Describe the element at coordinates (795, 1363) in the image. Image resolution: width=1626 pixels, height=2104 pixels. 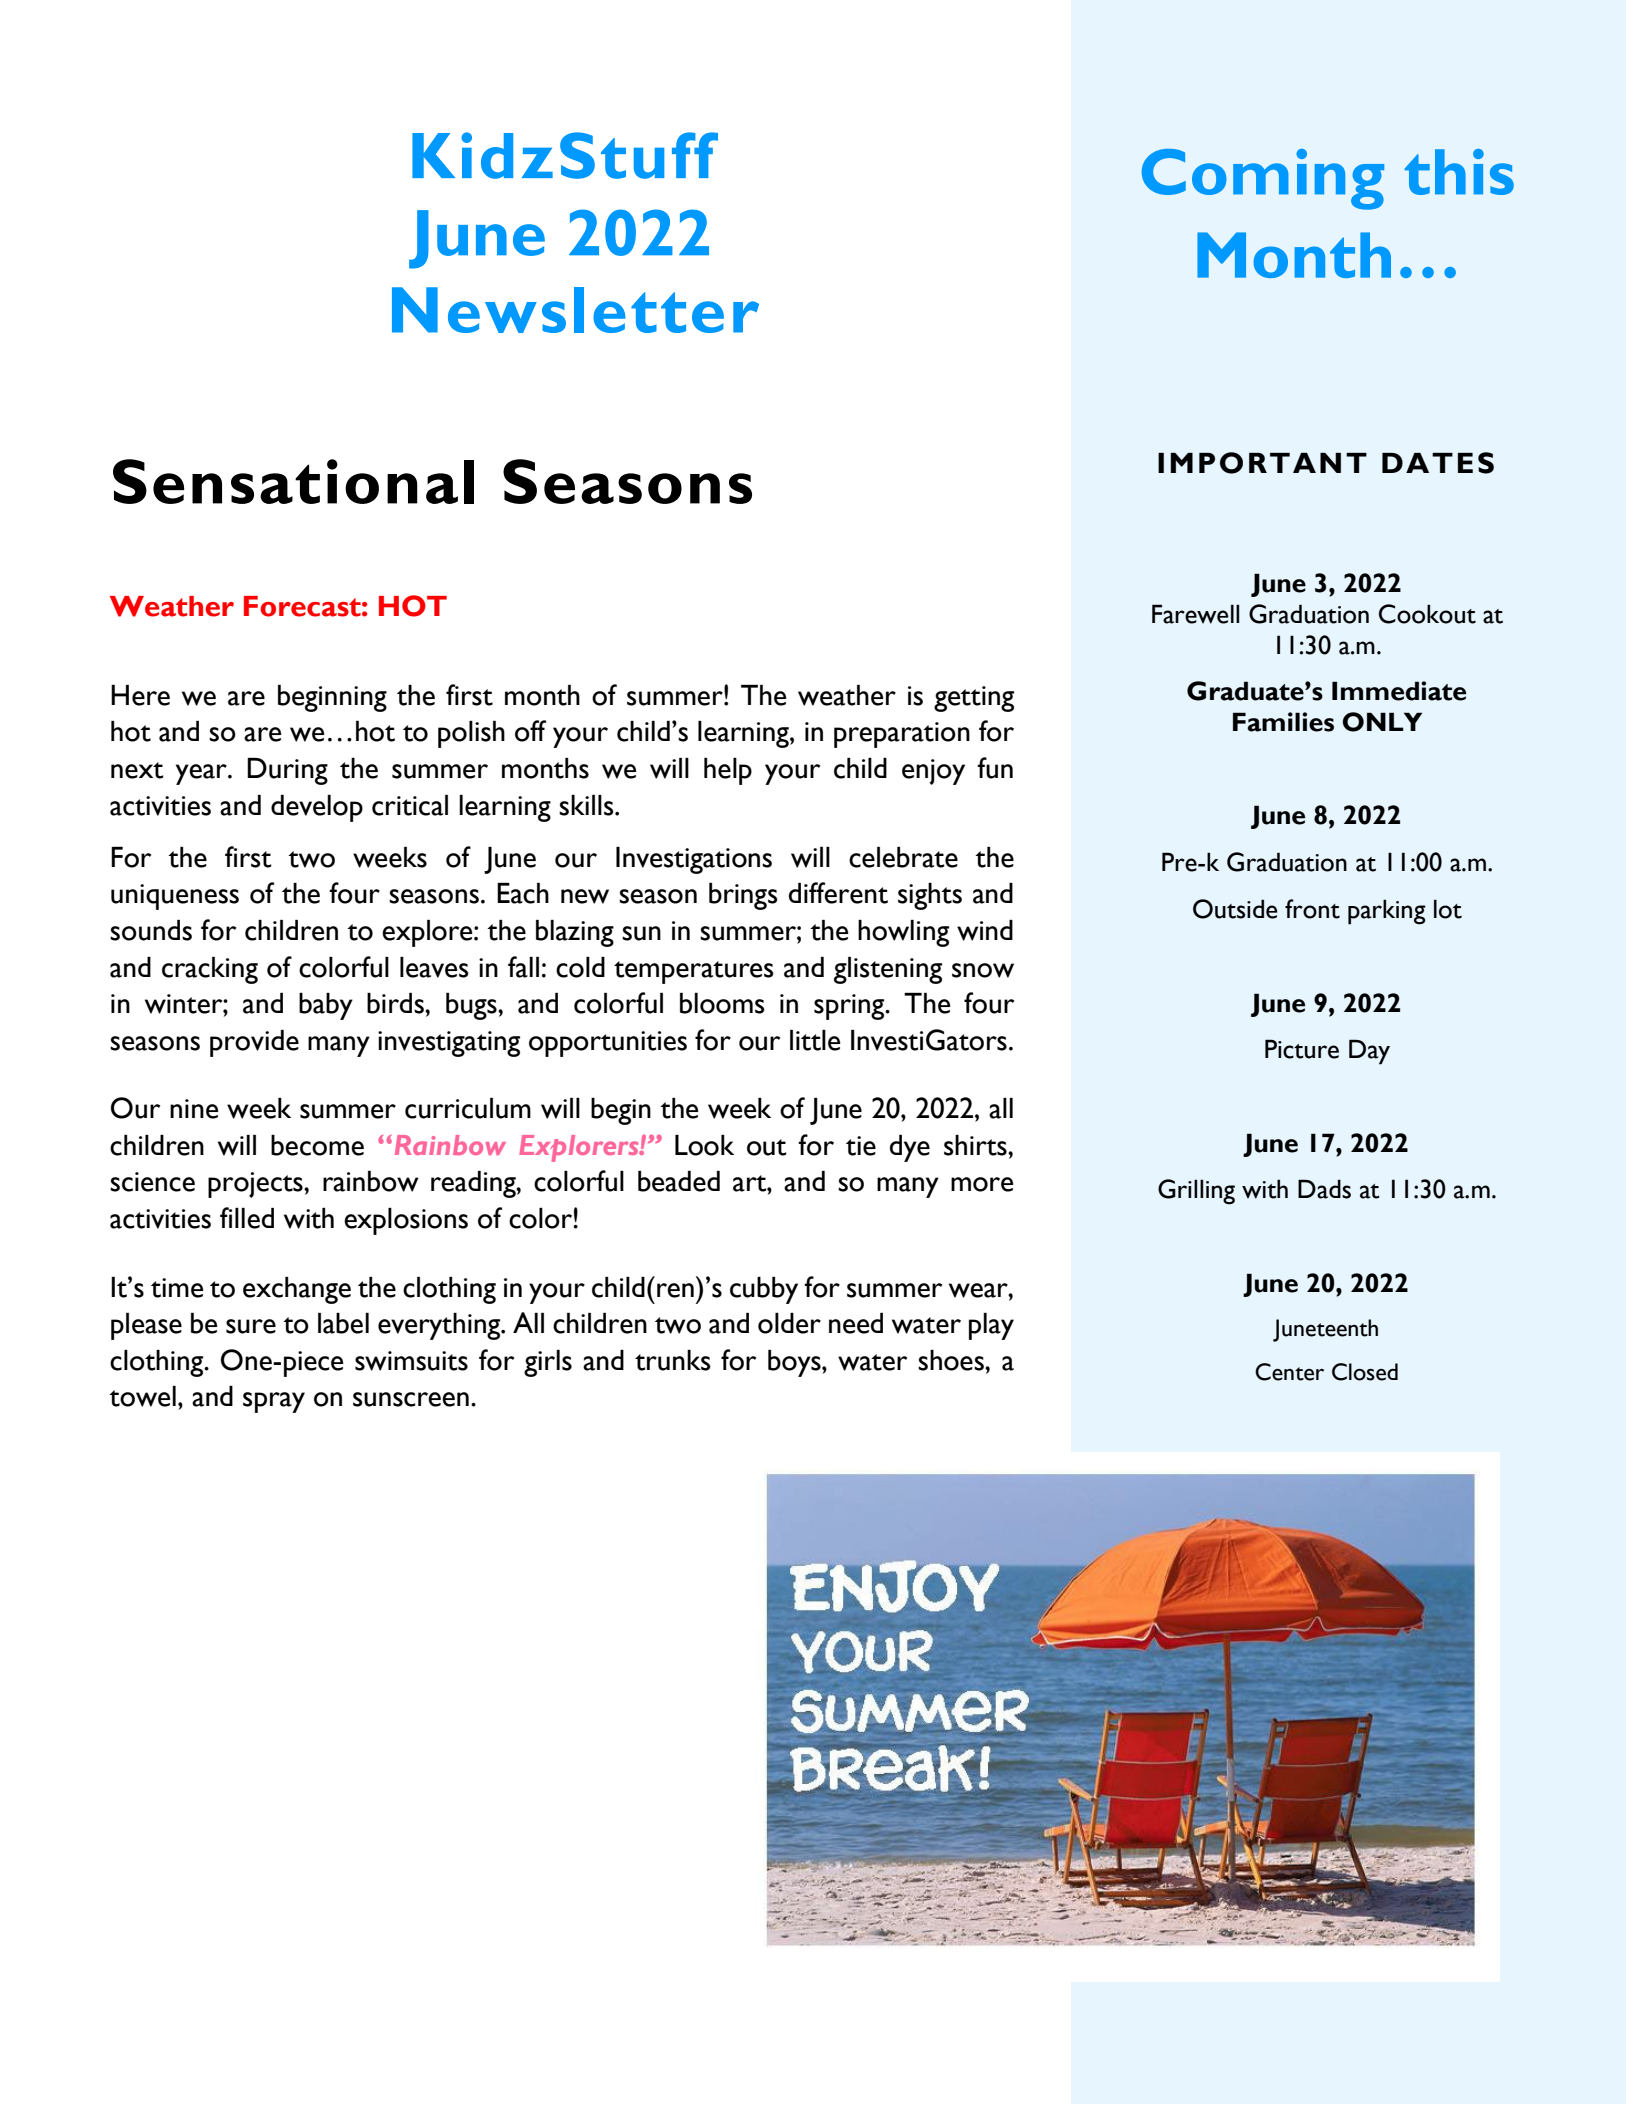
I see `boys` at that location.
